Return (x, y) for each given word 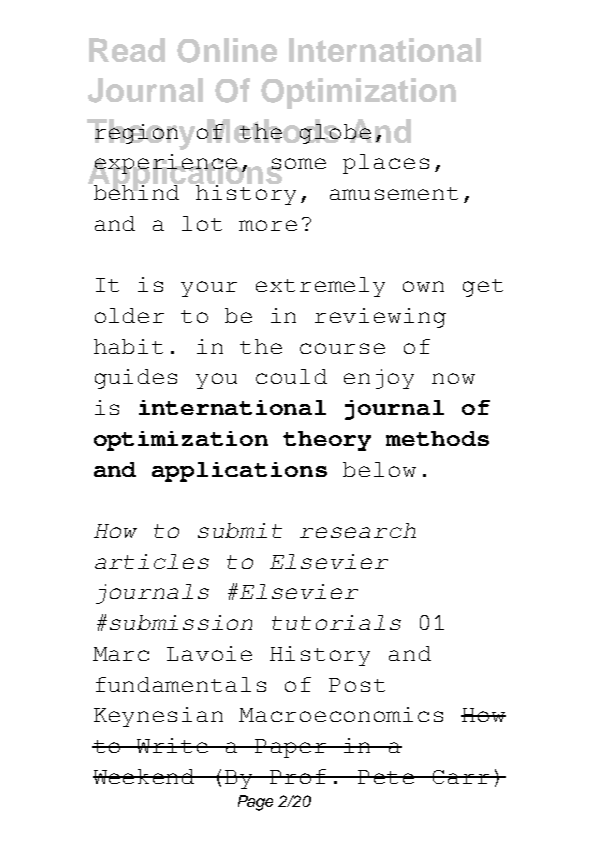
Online (227, 50)
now (453, 378)
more (268, 225)
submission (181, 622)
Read (127, 50)
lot (202, 223)
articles (152, 561)
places (386, 164)
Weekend (145, 776)
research (358, 530)
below (379, 469)
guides (136, 379)
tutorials (336, 622)
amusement (394, 193)
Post (357, 685)
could (291, 376)
